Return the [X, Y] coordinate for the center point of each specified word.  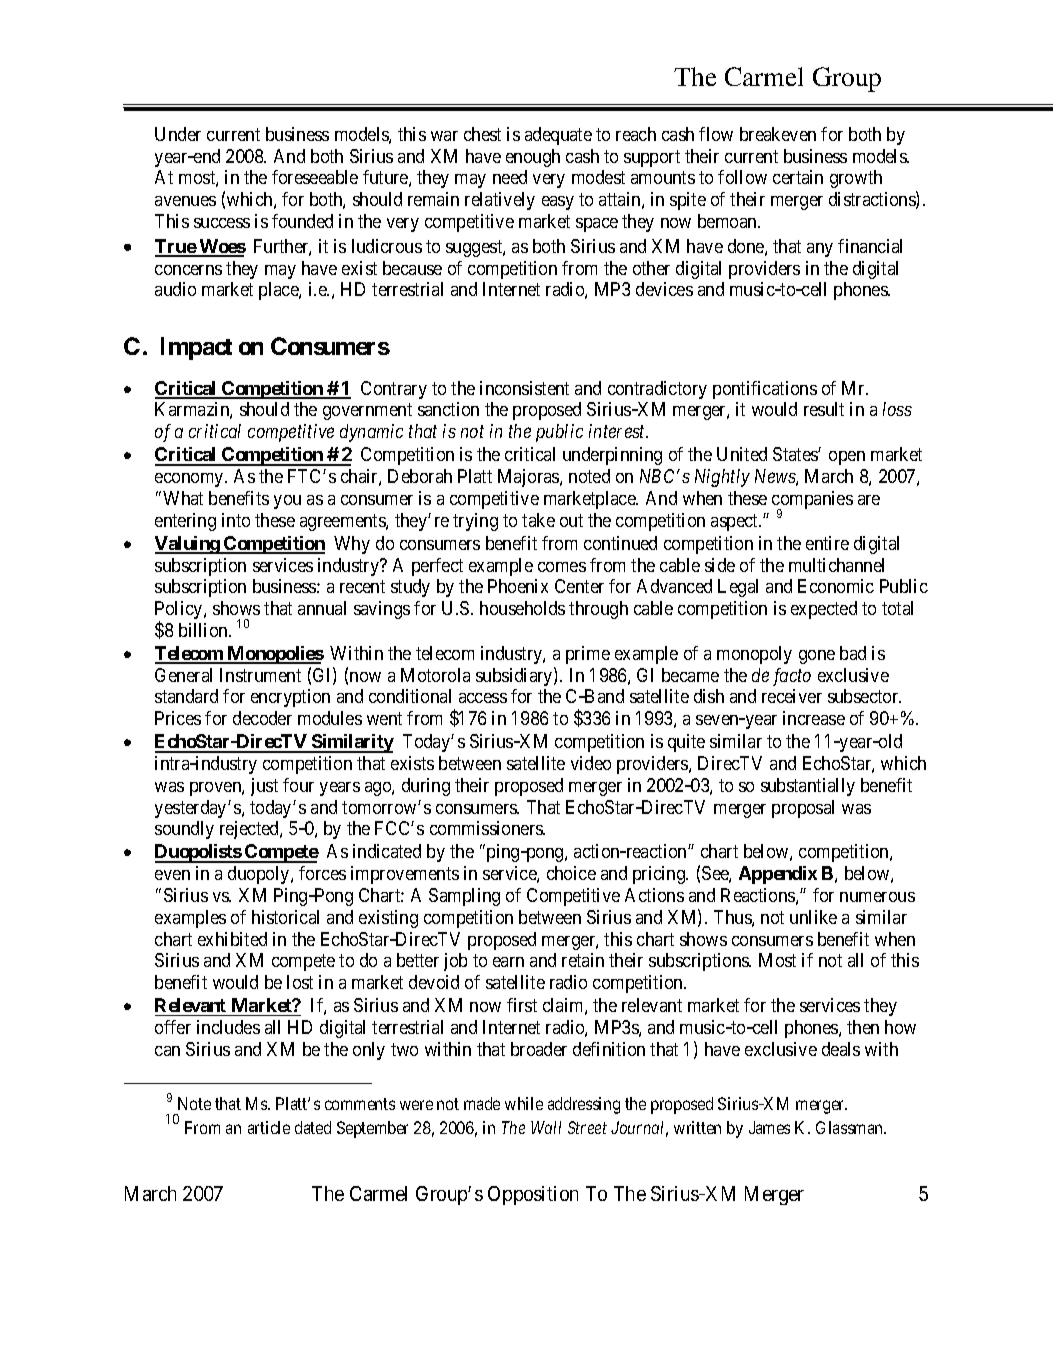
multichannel [836, 565]
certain [798, 177]
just [264, 787]
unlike [813, 917]
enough [533, 158]
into [236, 520]
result [824, 409]
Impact [196, 348]
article [269, 1127]
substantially [808, 787]
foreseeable [315, 177]
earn [508, 962]
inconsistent [524, 388]
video [591, 763]
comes [562, 567]
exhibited [232, 939]
